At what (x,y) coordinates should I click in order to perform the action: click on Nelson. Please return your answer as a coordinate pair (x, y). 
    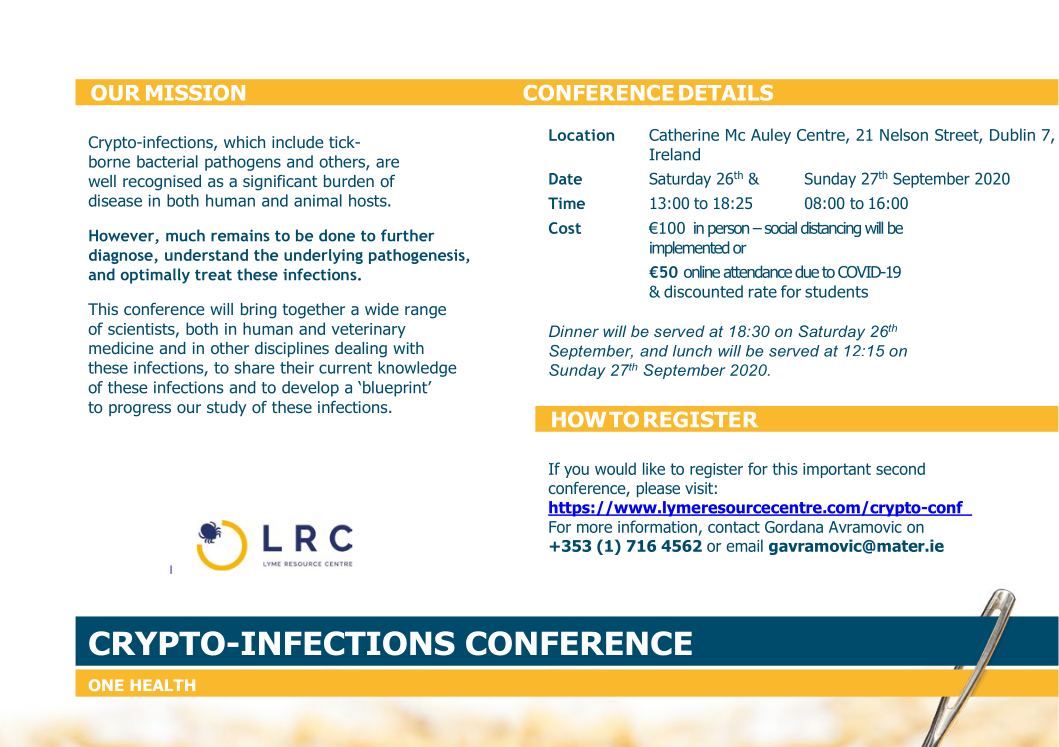
    Looking at the image, I should click on (904, 134).
